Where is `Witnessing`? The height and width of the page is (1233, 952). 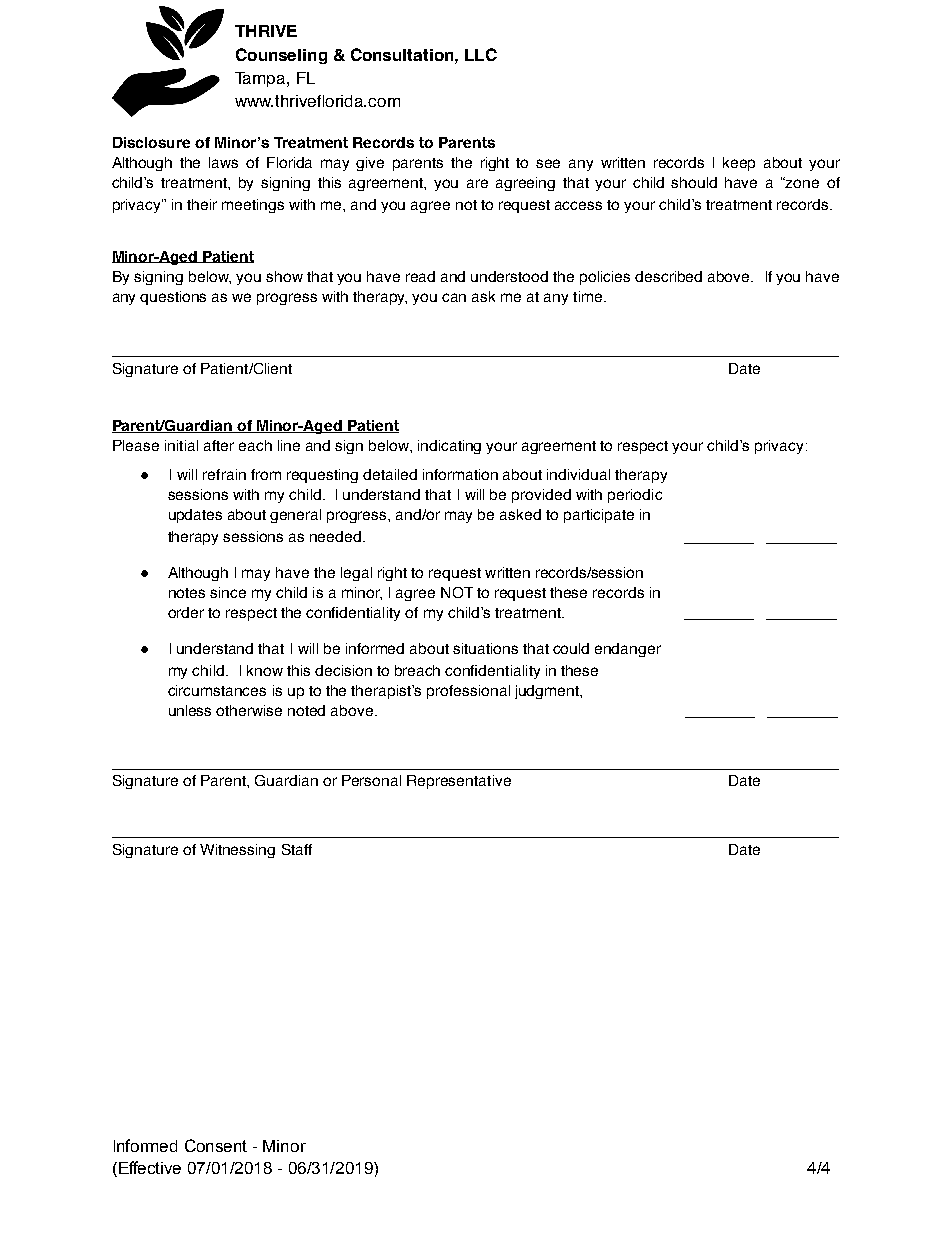 Witnessing is located at coordinates (237, 851).
